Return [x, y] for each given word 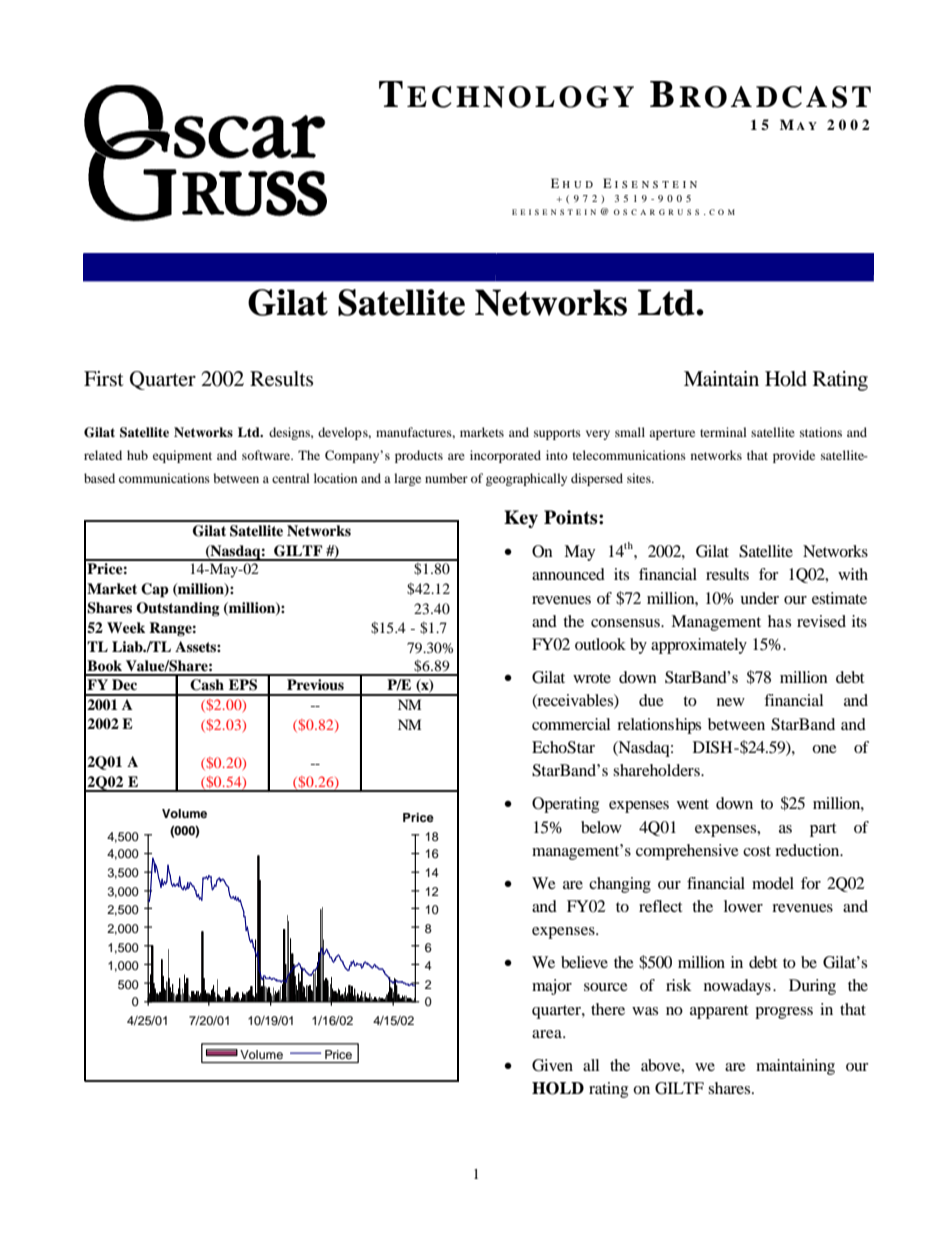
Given [552, 1065]
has [779, 621]
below [601, 827]
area [548, 1034]
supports [557, 434]
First [104, 379]
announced [568, 574]
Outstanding [178, 609]
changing [620, 885]
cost [757, 851]
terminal [723, 432]
